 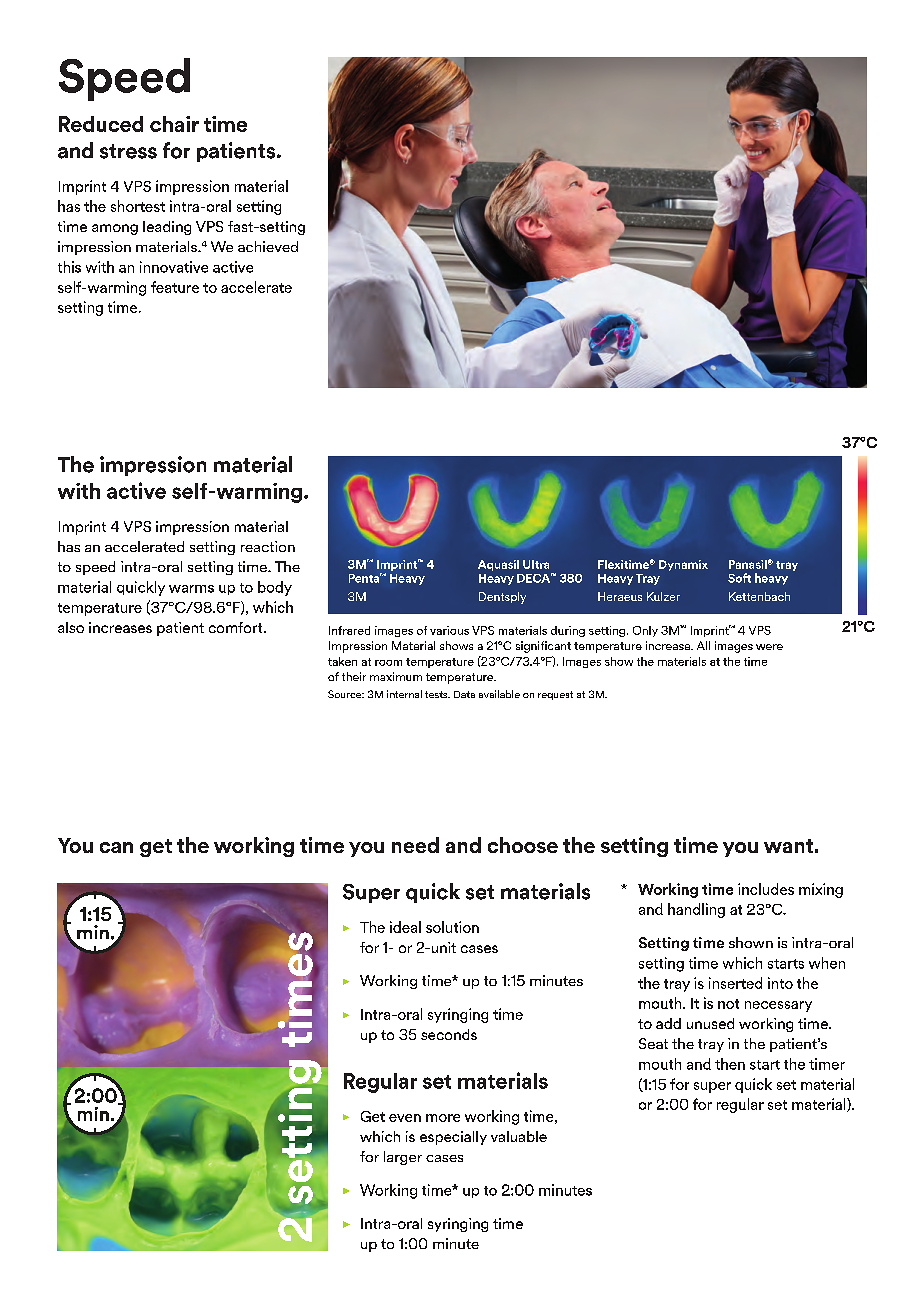 What do you see at coordinates (128, 151) in the screenshot?
I see `stress` at bounding box center [128, 151].
